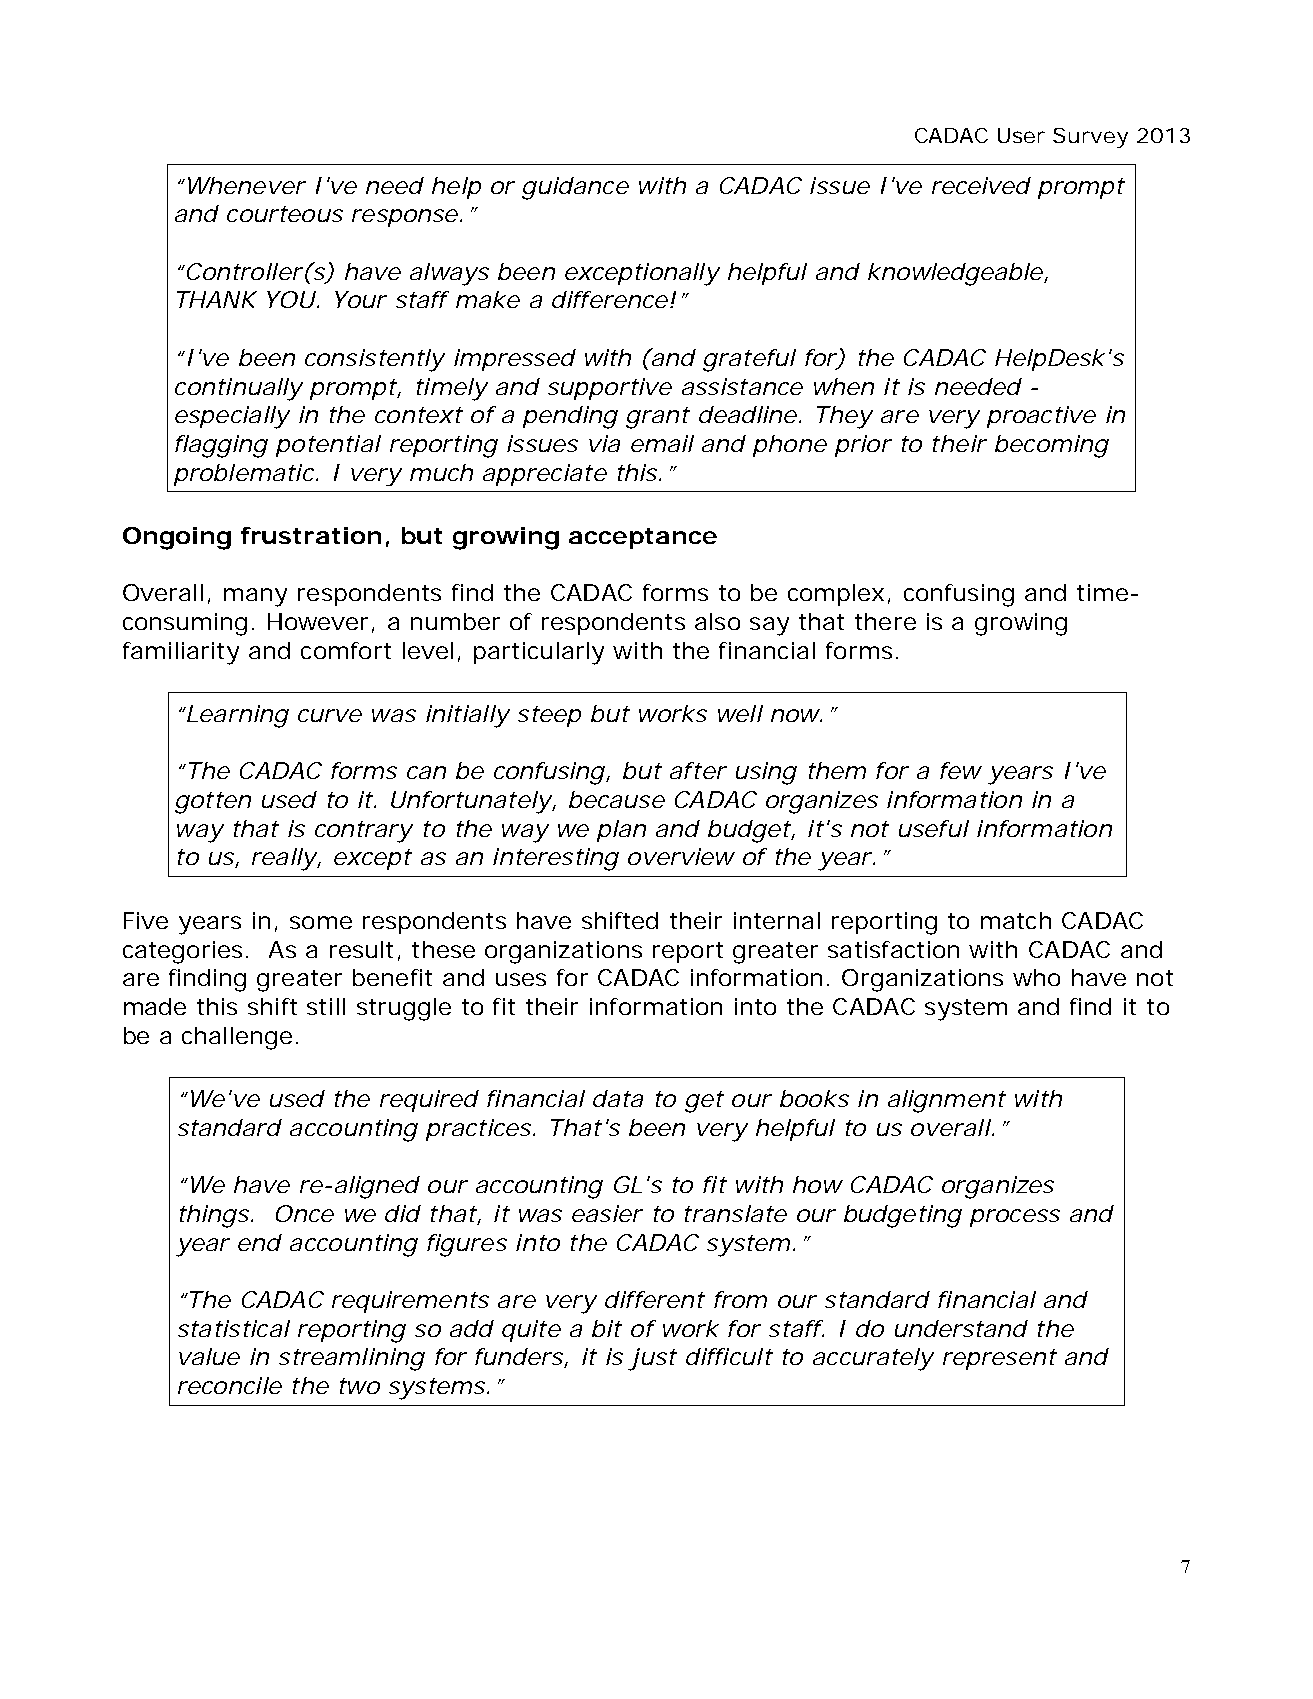  I want to click on alignment, so click(947, 1101).
